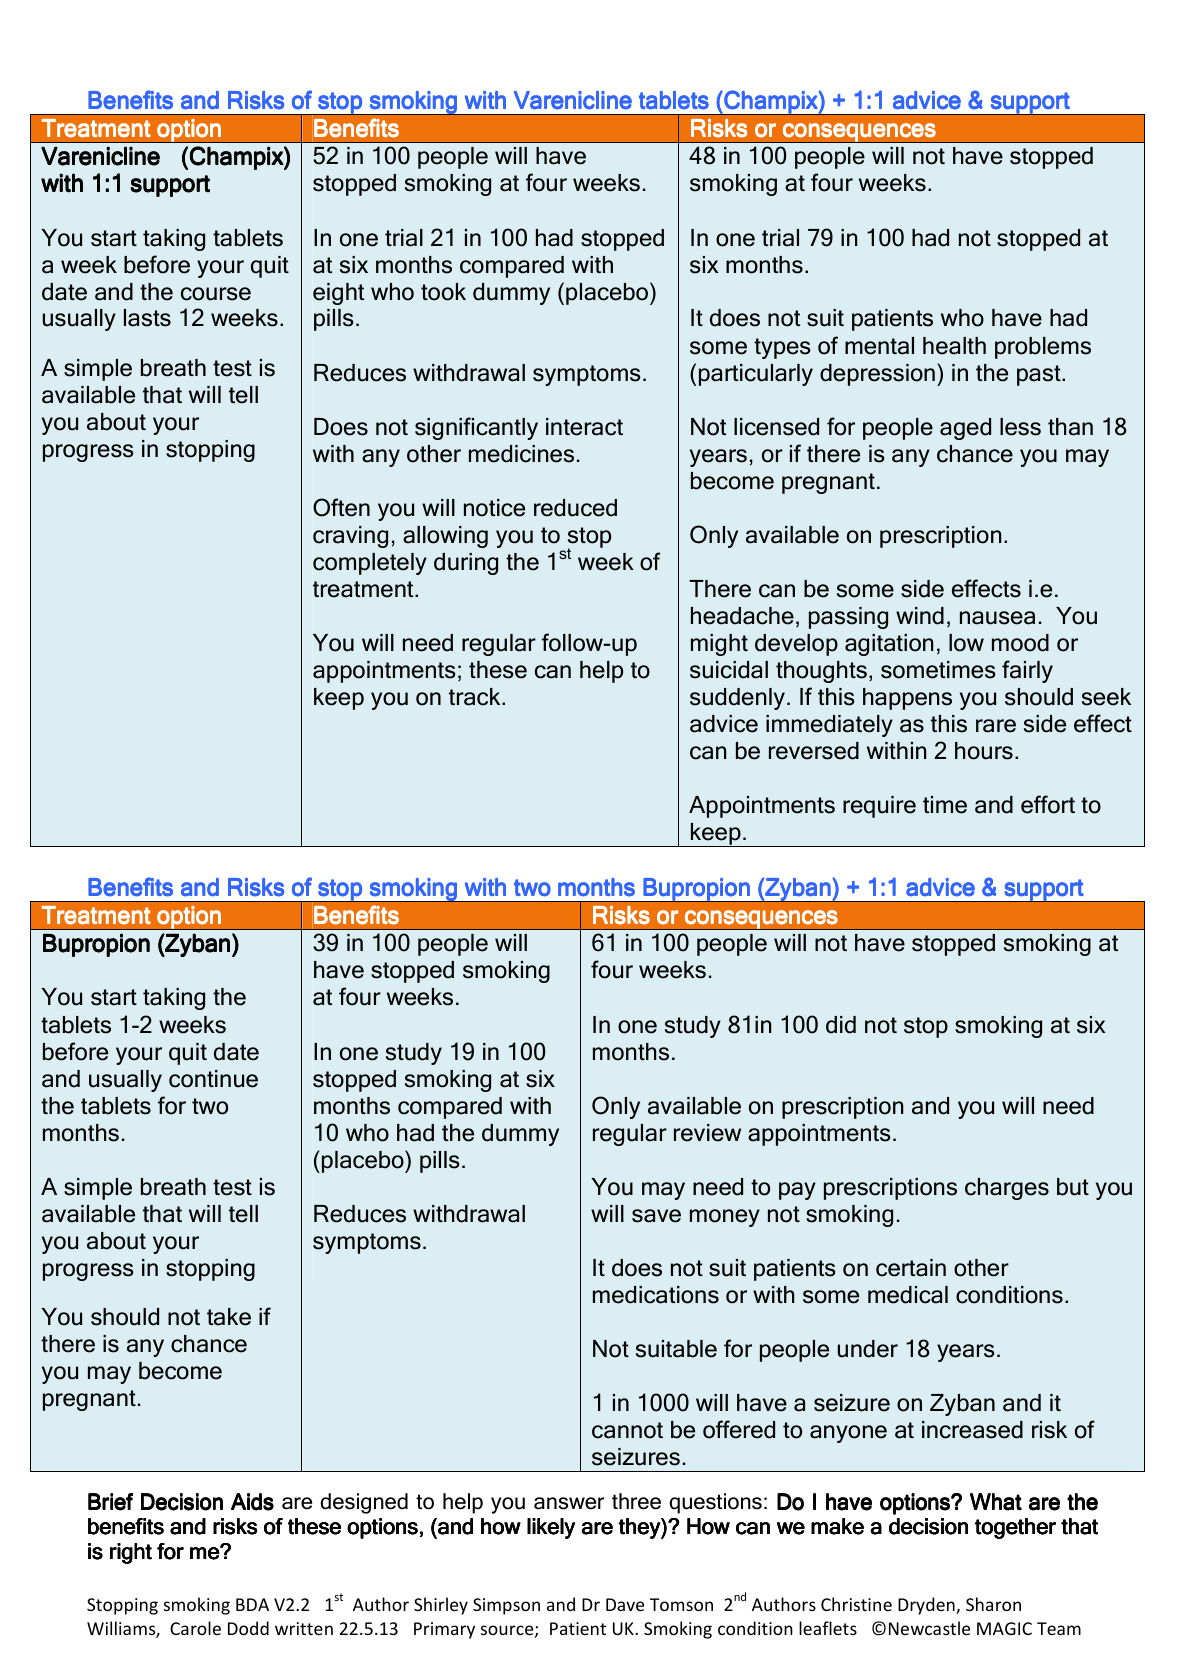 The image size is (1184, 1676). What do you see at coordinates (954, 346) in the screenshot?
I see `health` at bounding box center [954, 346].
